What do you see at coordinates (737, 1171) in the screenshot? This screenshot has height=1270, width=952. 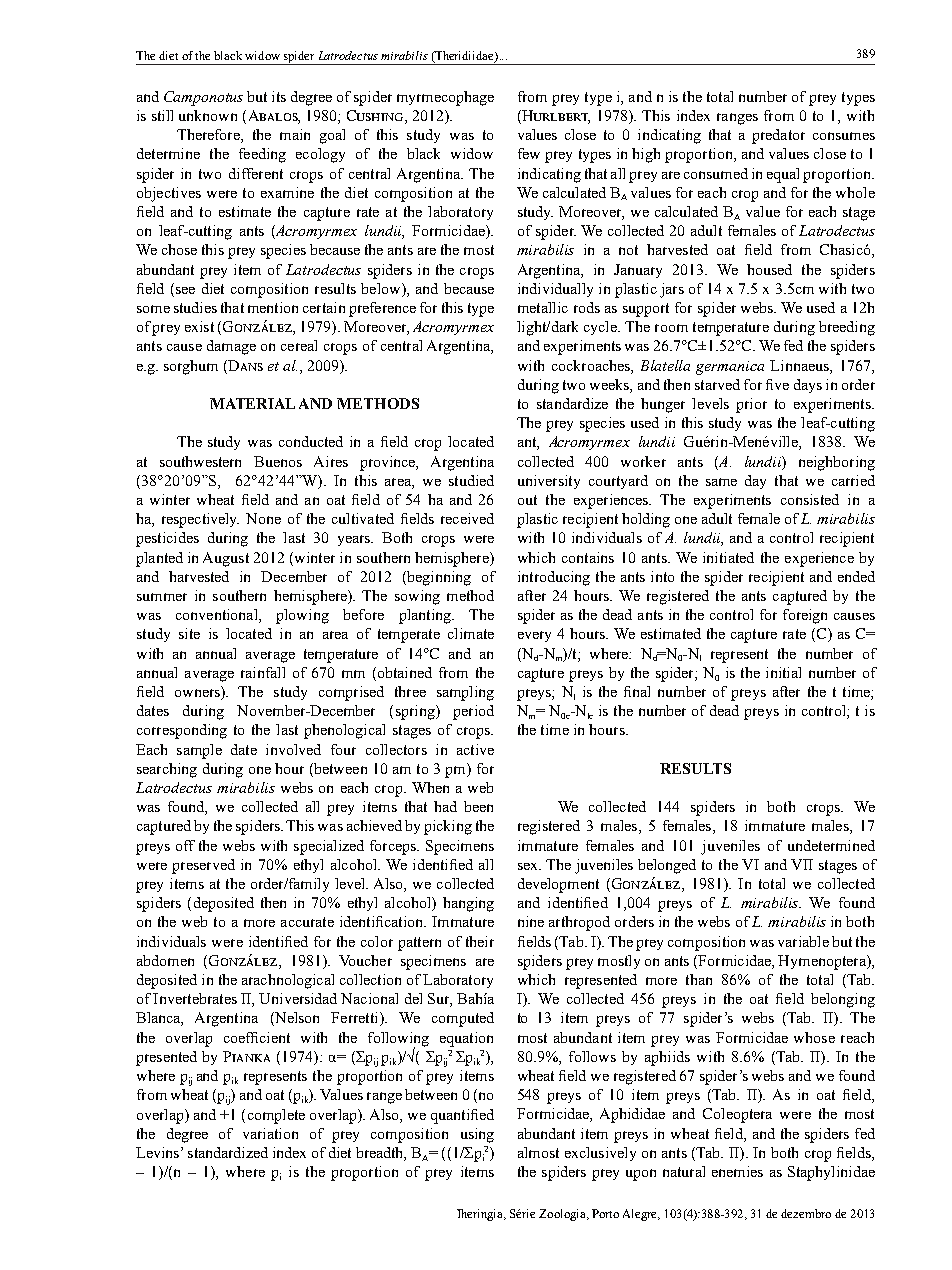 I see `enemies` at bounding box center [737, 1171].
